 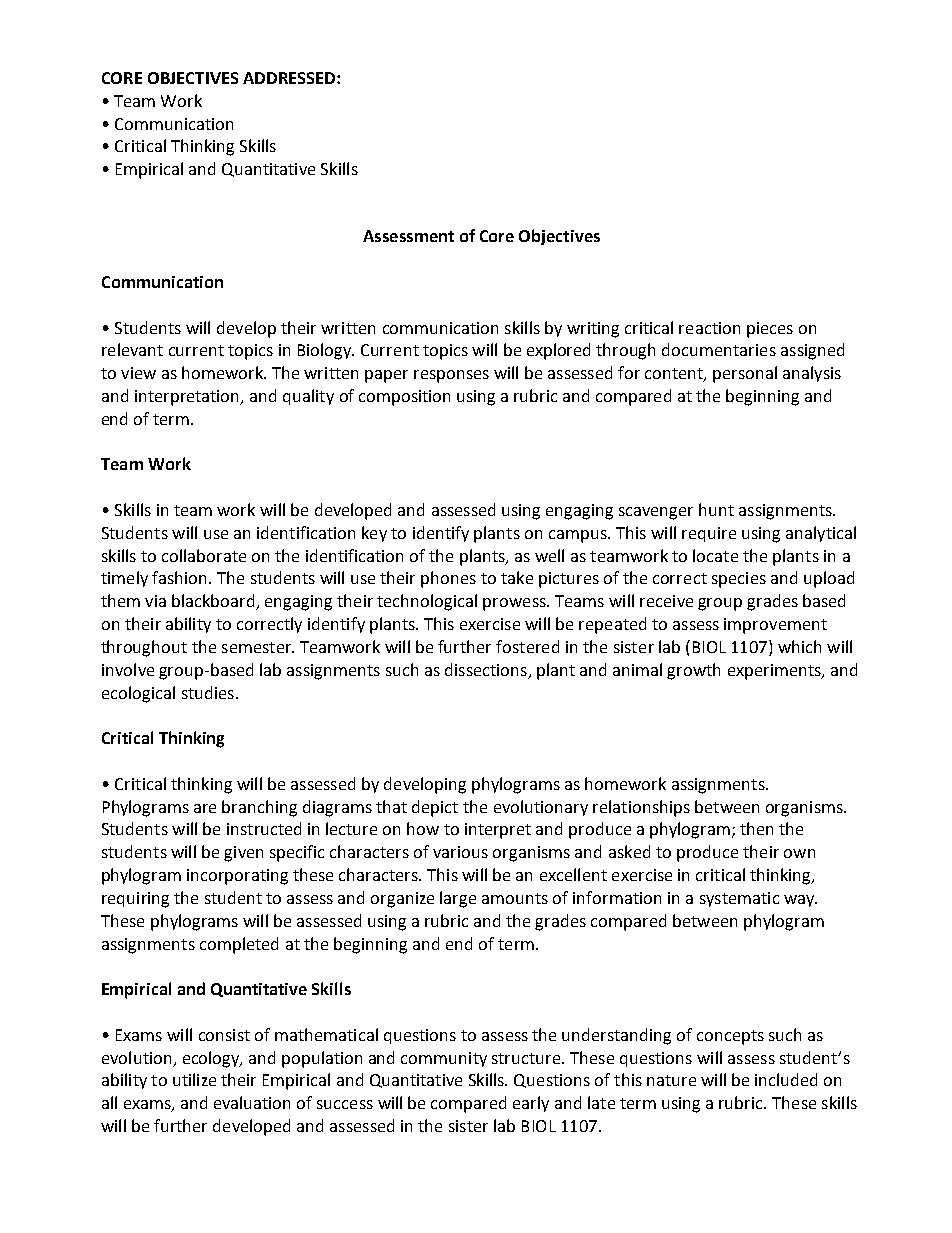 What do you see at coordinates (214, 602) in the image?
I see `blackboard` at bounding box center [214, 602].
